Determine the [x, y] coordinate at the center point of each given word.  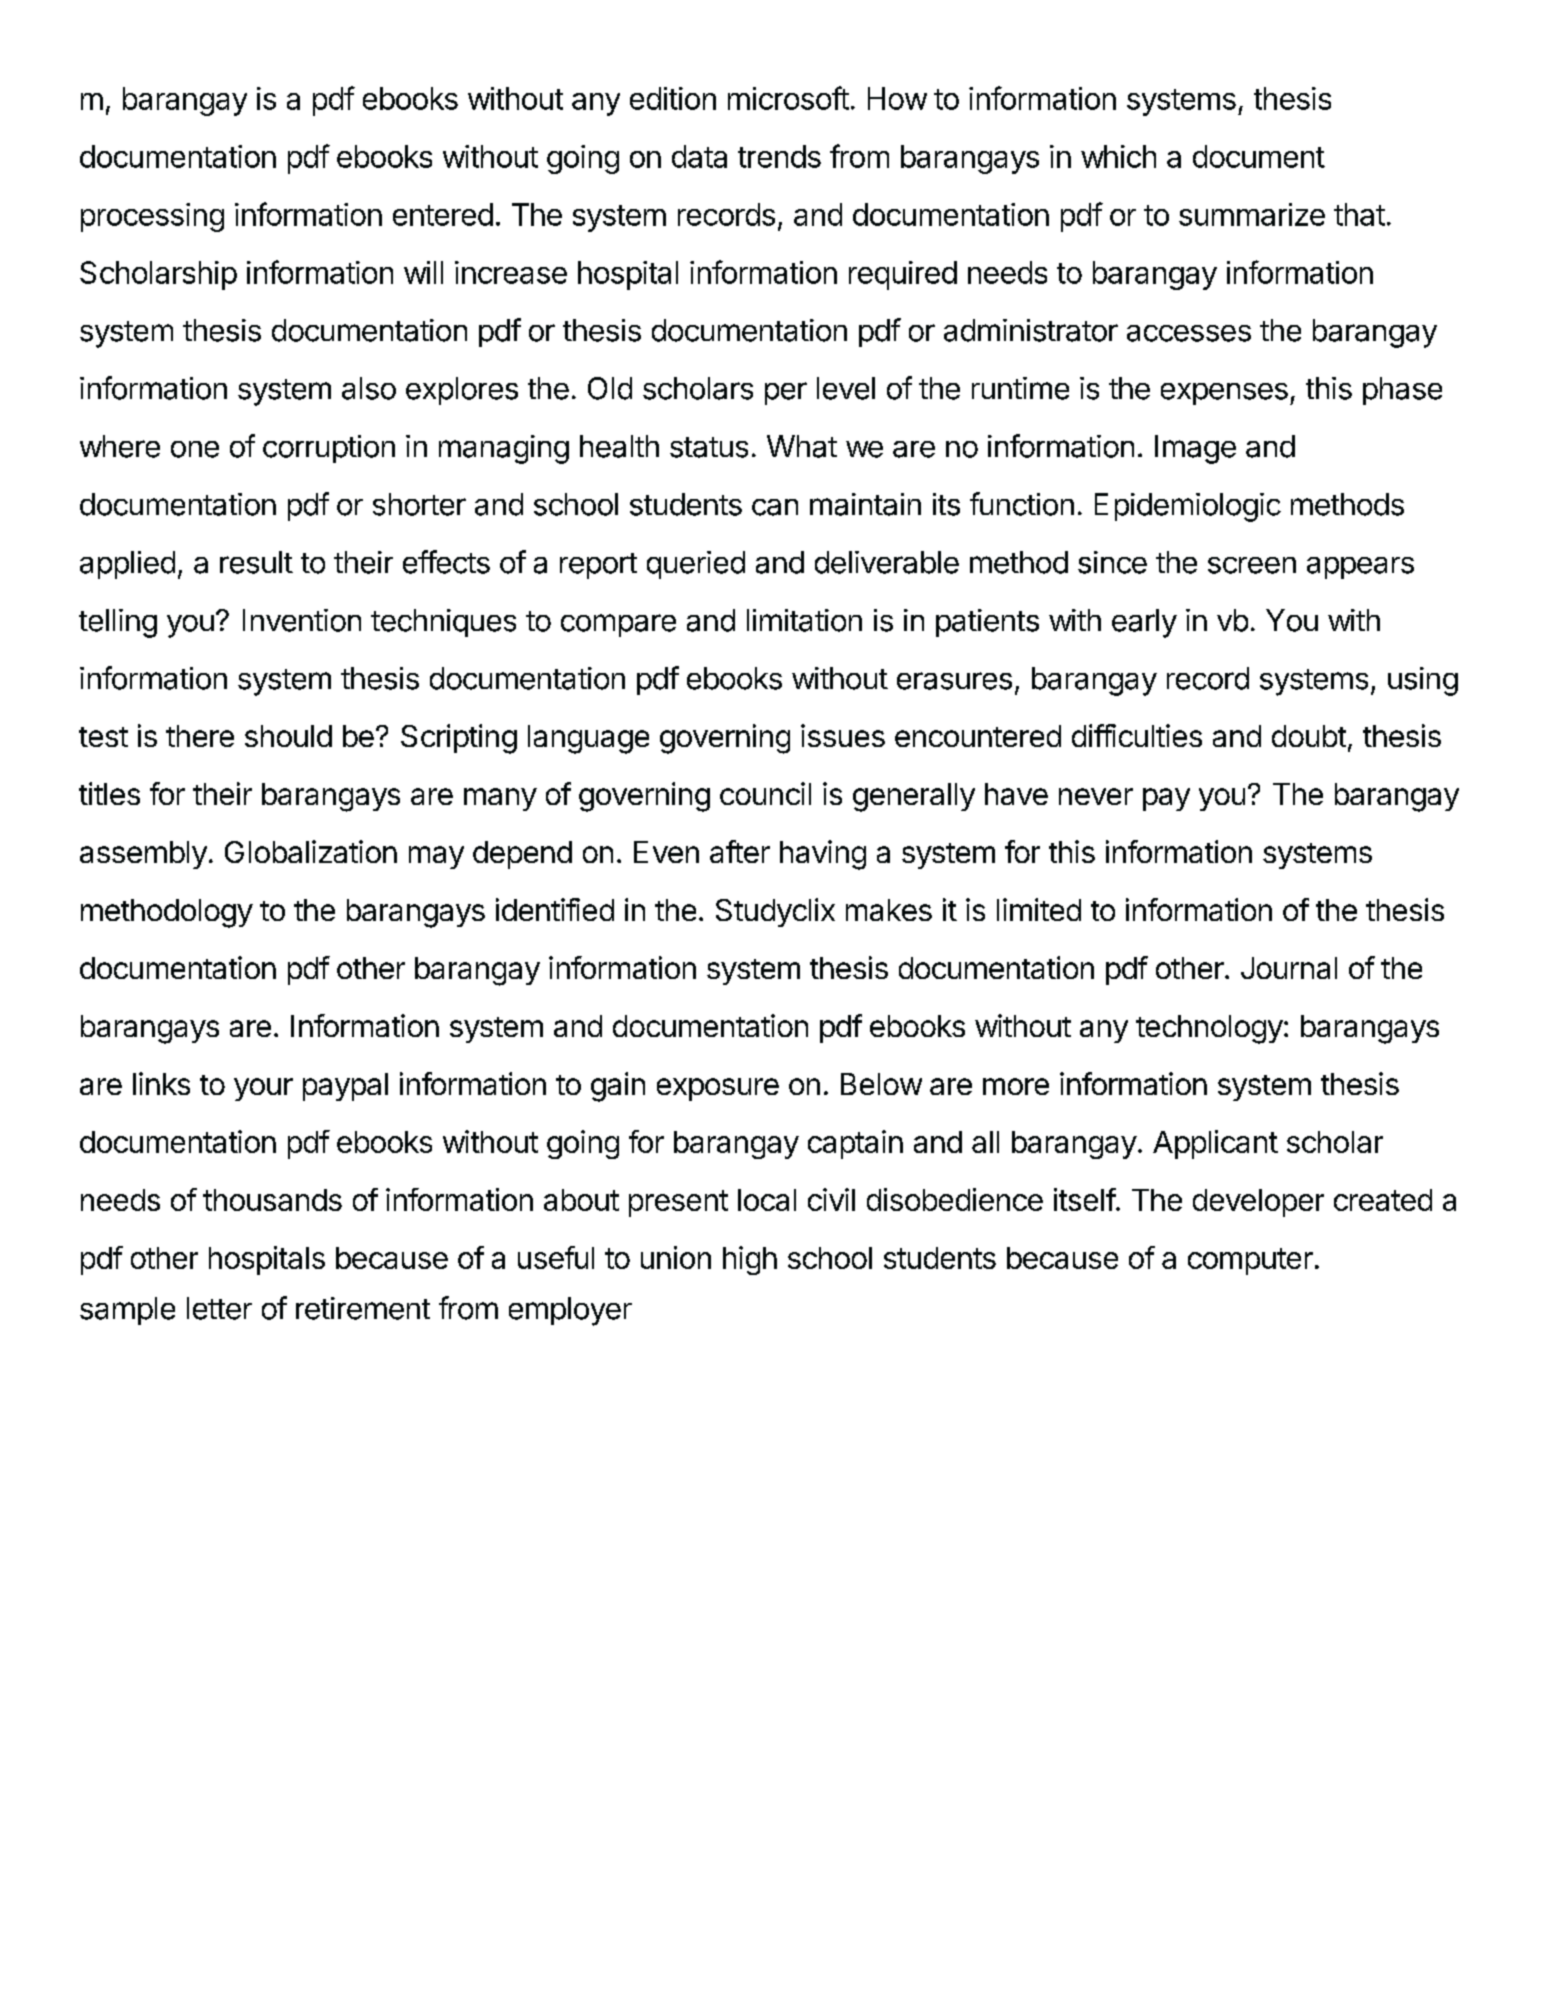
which [1118, 156]
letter [219, 1308]
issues [843, 735]
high [750, 1260]
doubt [1309, 736]
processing [152, 217]
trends [779, 156]
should [288, 736]
